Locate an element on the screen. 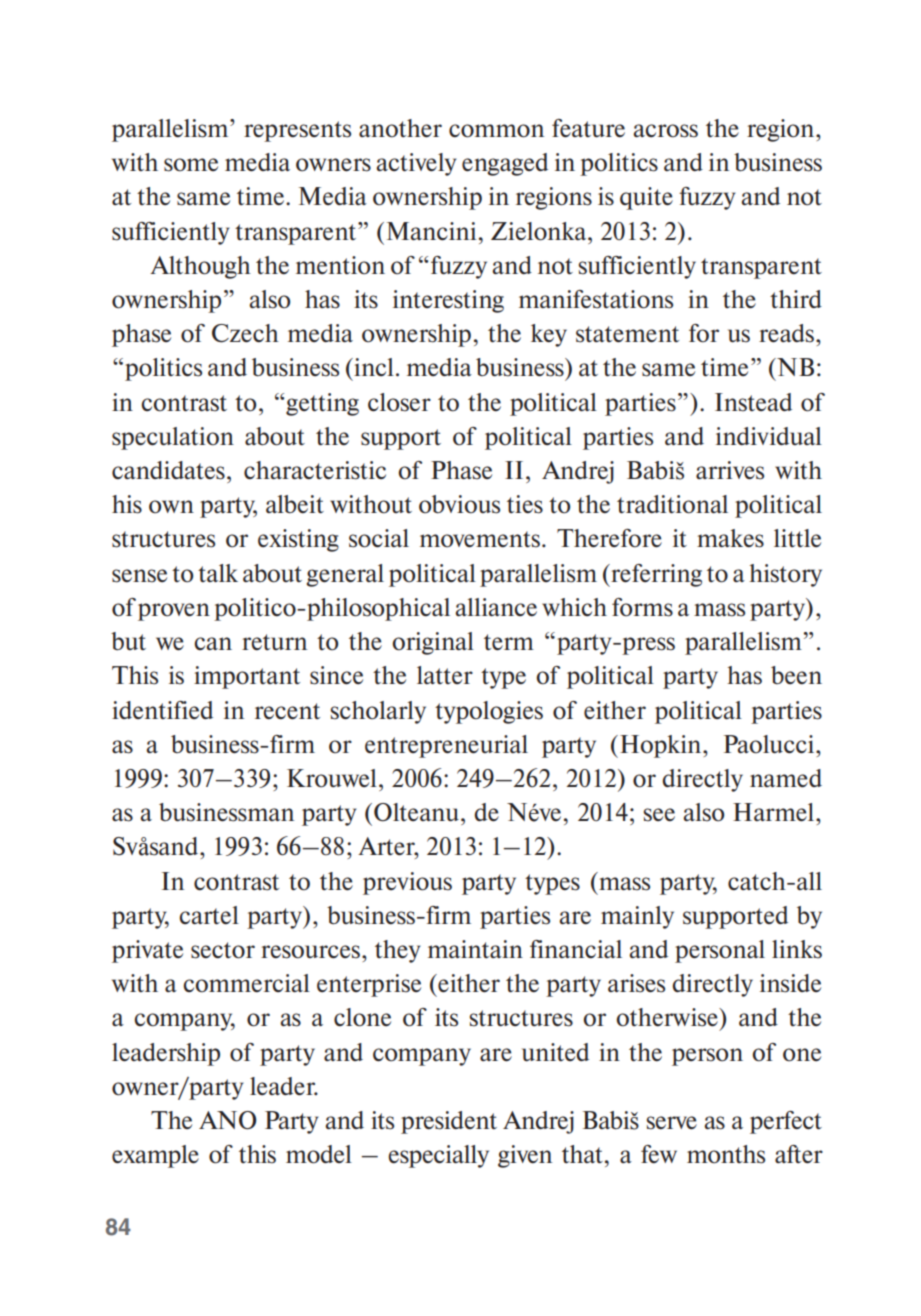 The width and height of the screenshot is (921, 1316). some is located at coordinates (191, 165).
